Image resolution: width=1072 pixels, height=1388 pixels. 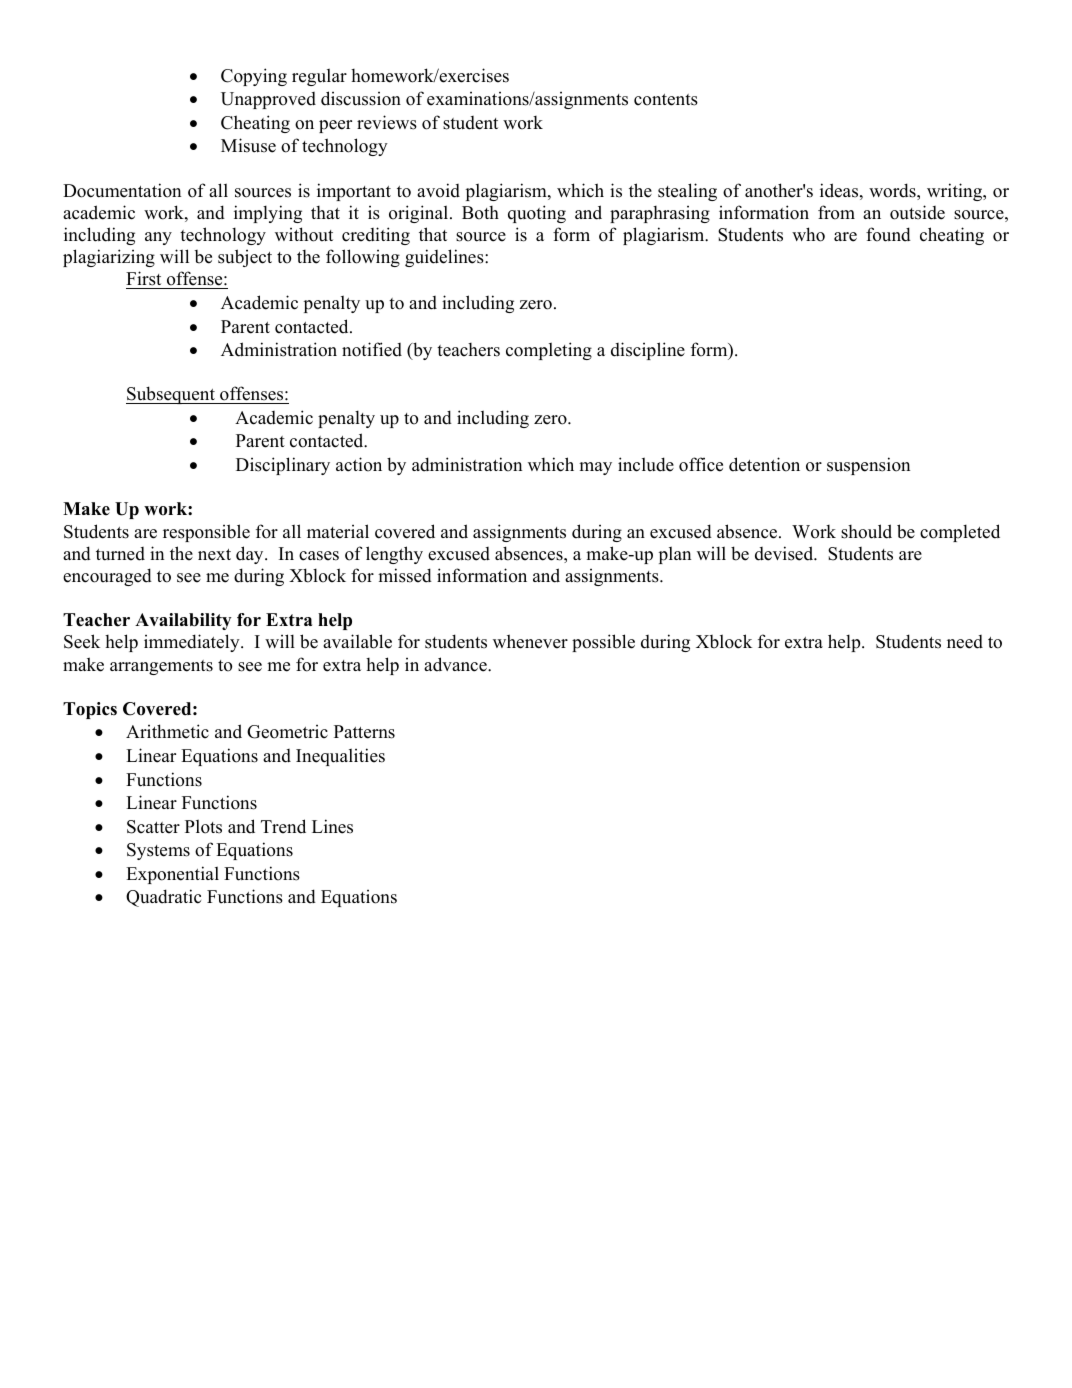 I want to click on suspension, so click(x=868, y=466).
